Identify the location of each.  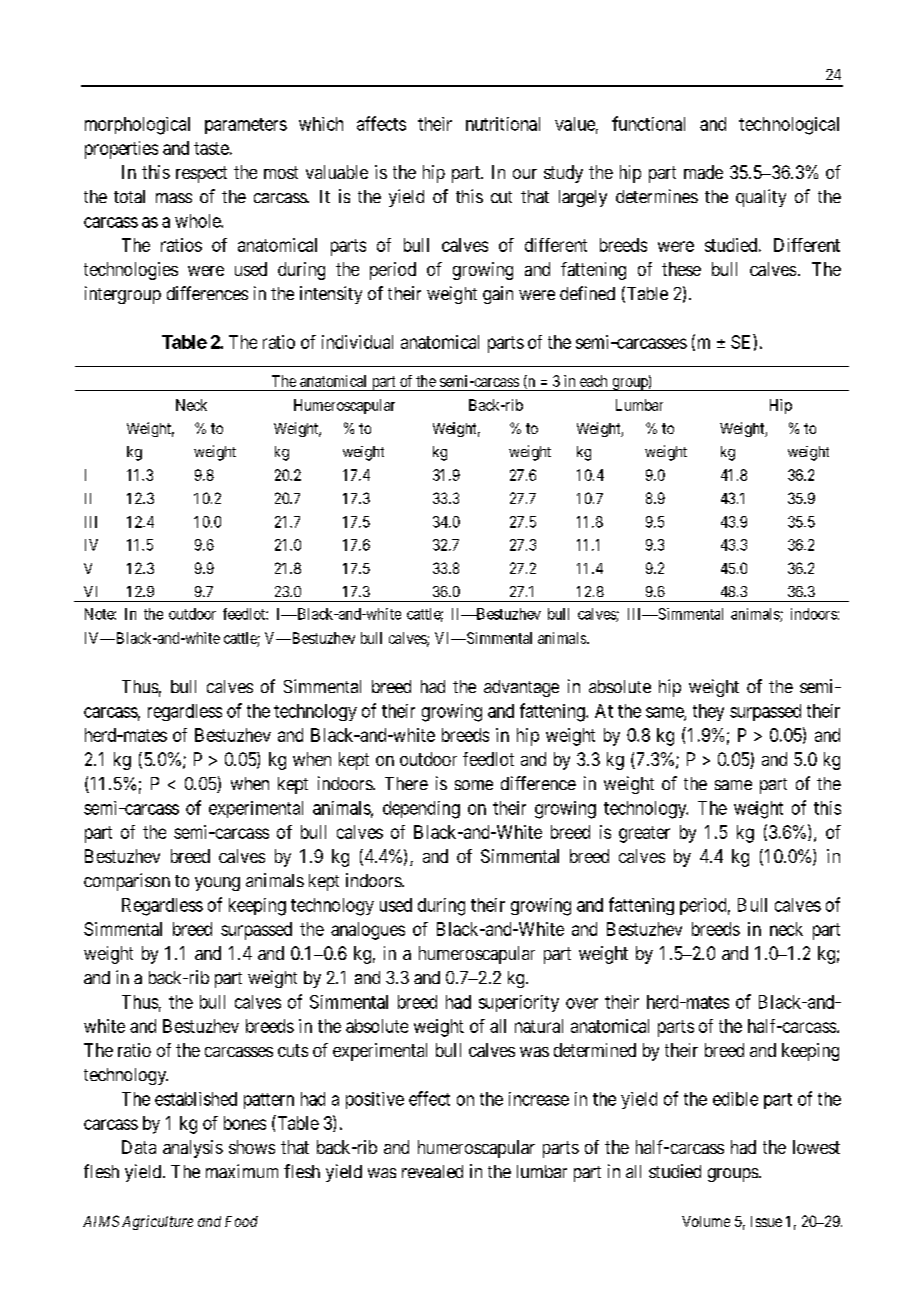
(593, 381).
